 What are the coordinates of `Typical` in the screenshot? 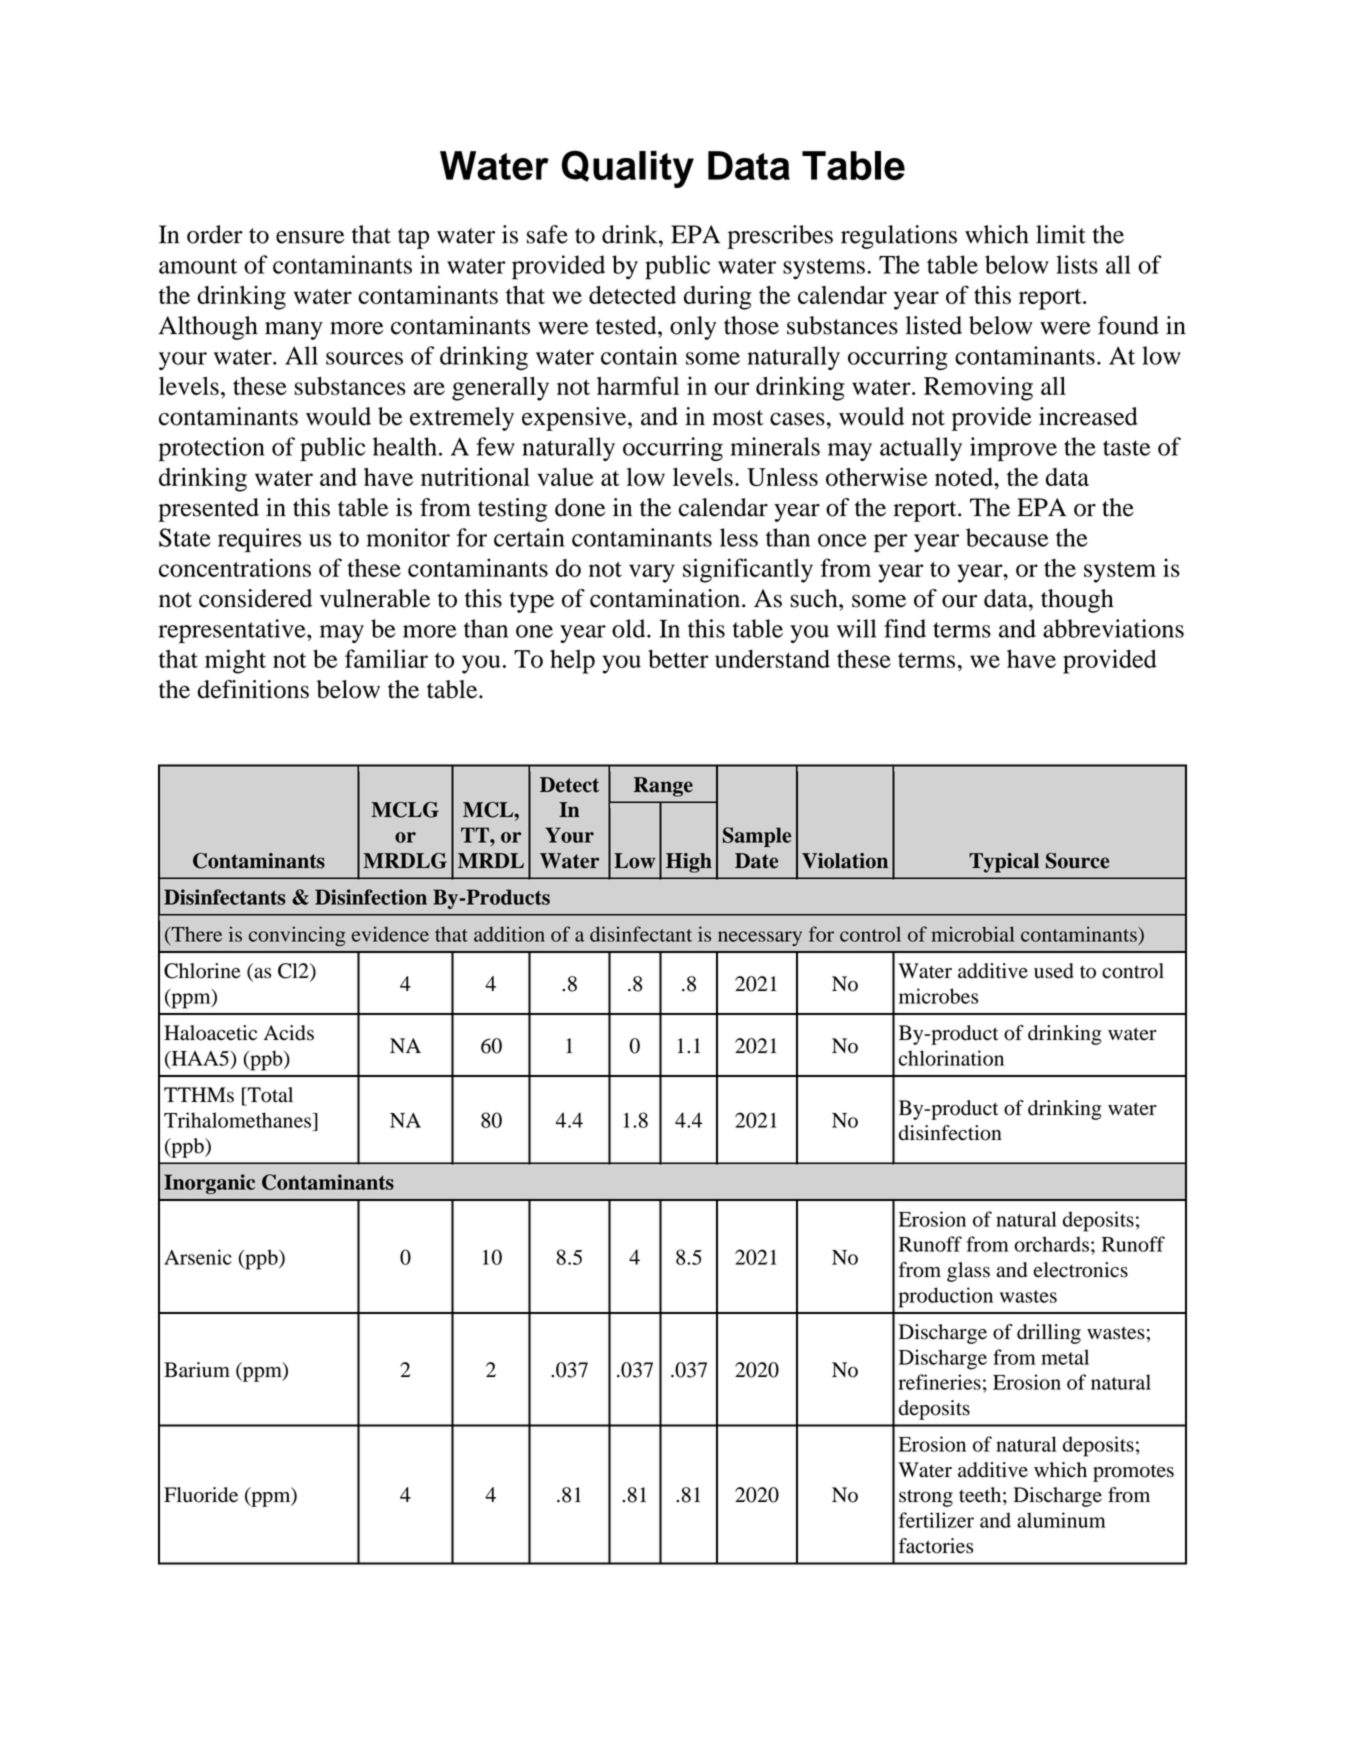 It's located at (1004, 863).
